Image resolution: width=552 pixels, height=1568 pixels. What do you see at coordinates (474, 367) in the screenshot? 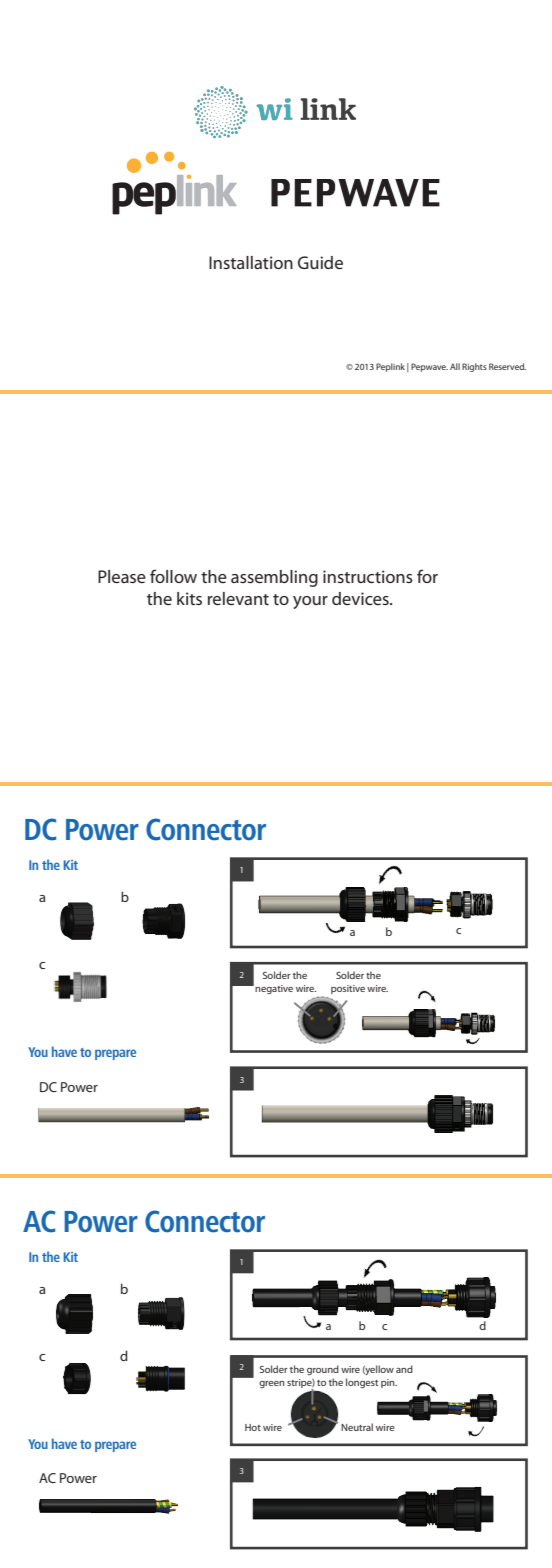
I see `Rights` at bounding box center [474, 367].
